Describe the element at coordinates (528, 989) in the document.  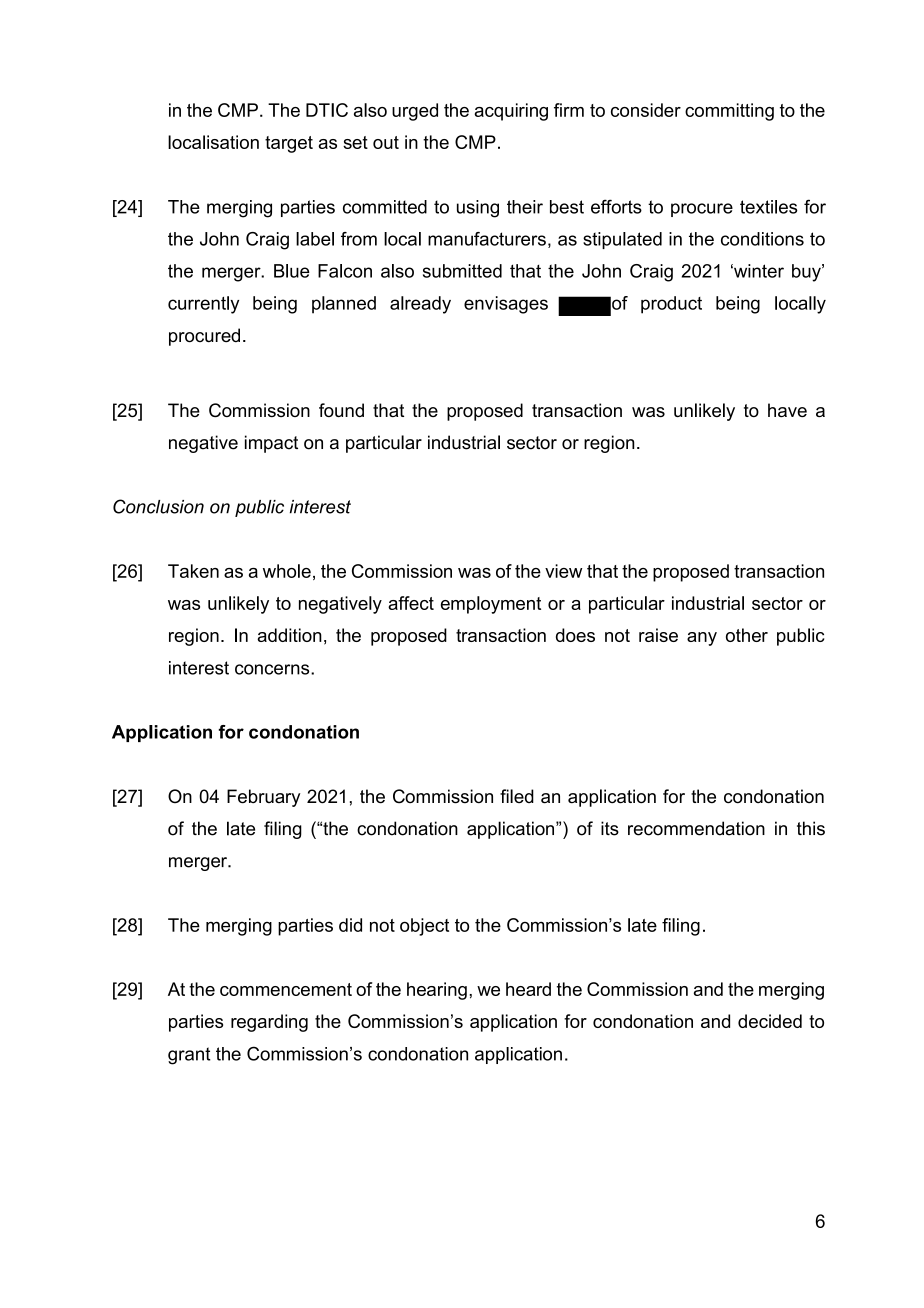
I see `heard` at that location.
